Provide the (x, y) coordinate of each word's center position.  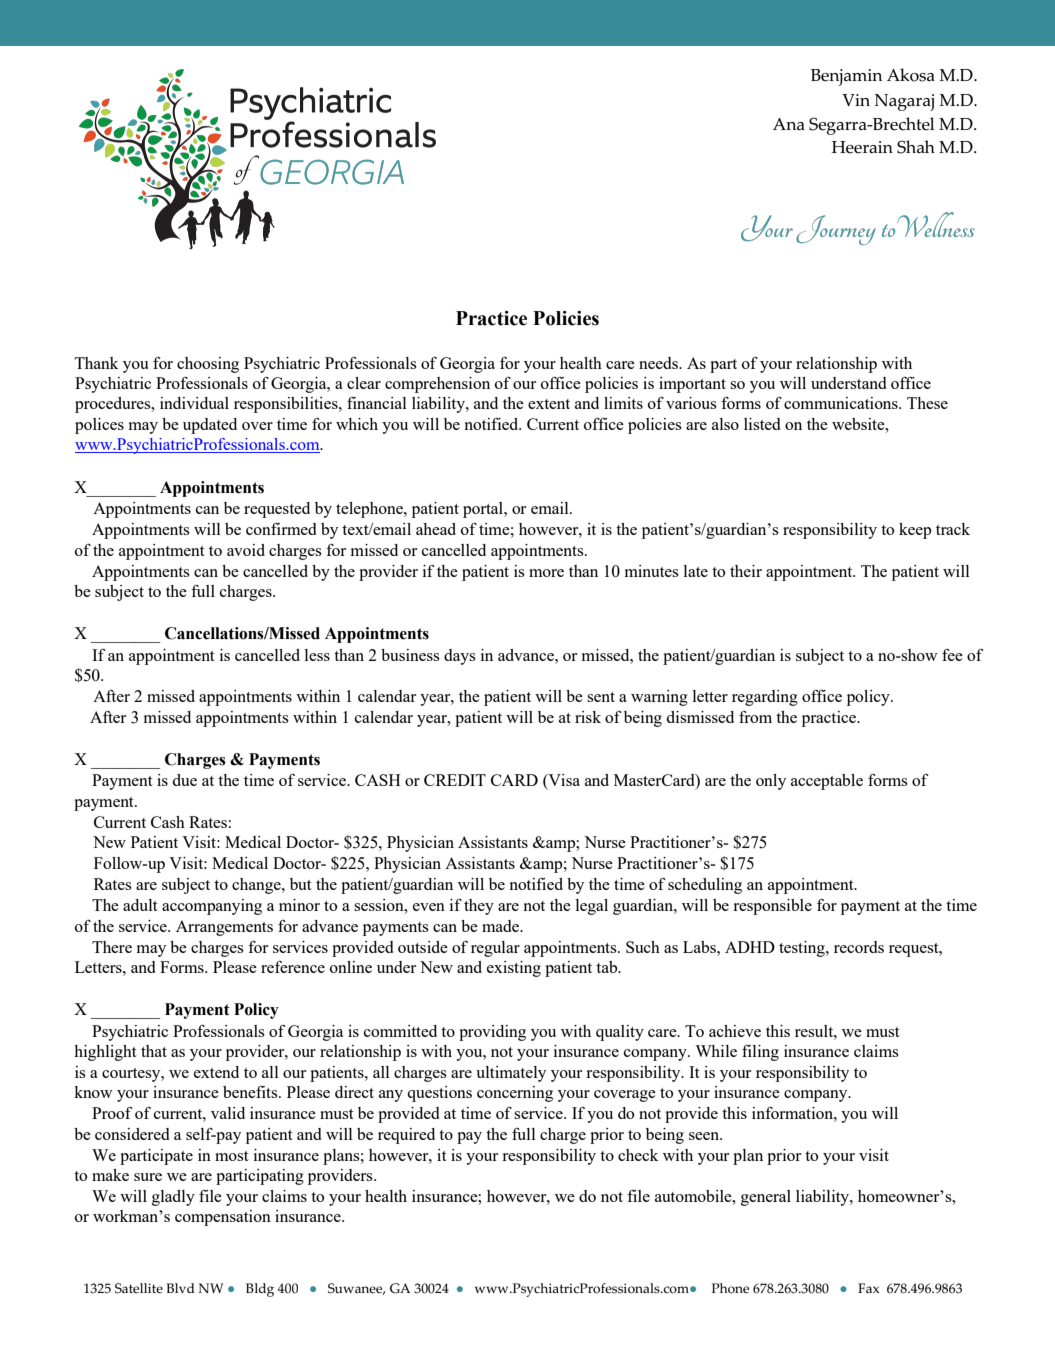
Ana (789, 124)
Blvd (180, 1288)
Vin (856, 100)
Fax (868, 1288)
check (638, 1155)
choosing (208, 365)
